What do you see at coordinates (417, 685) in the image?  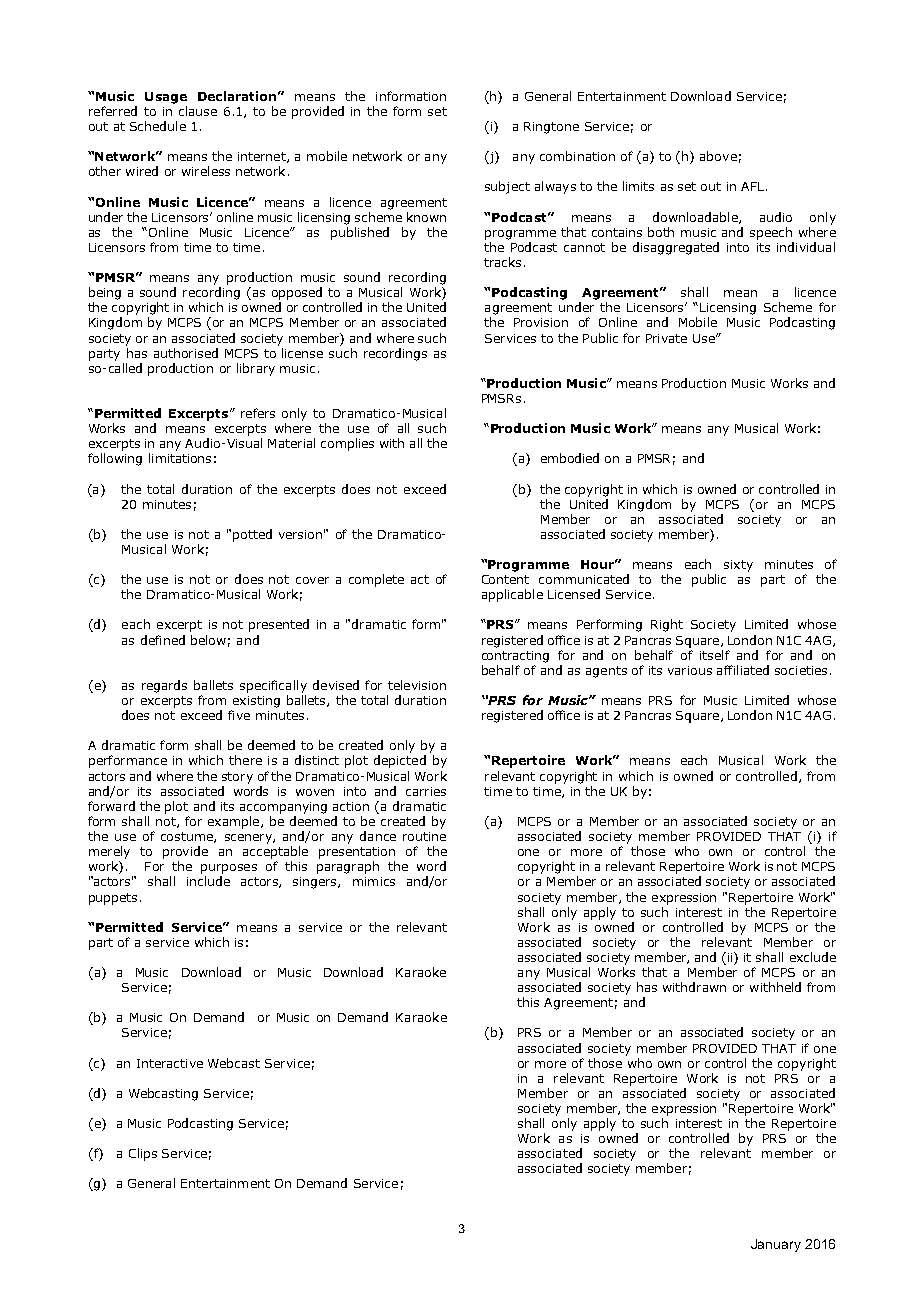 I see `television` at bounding box center [417, 685].
